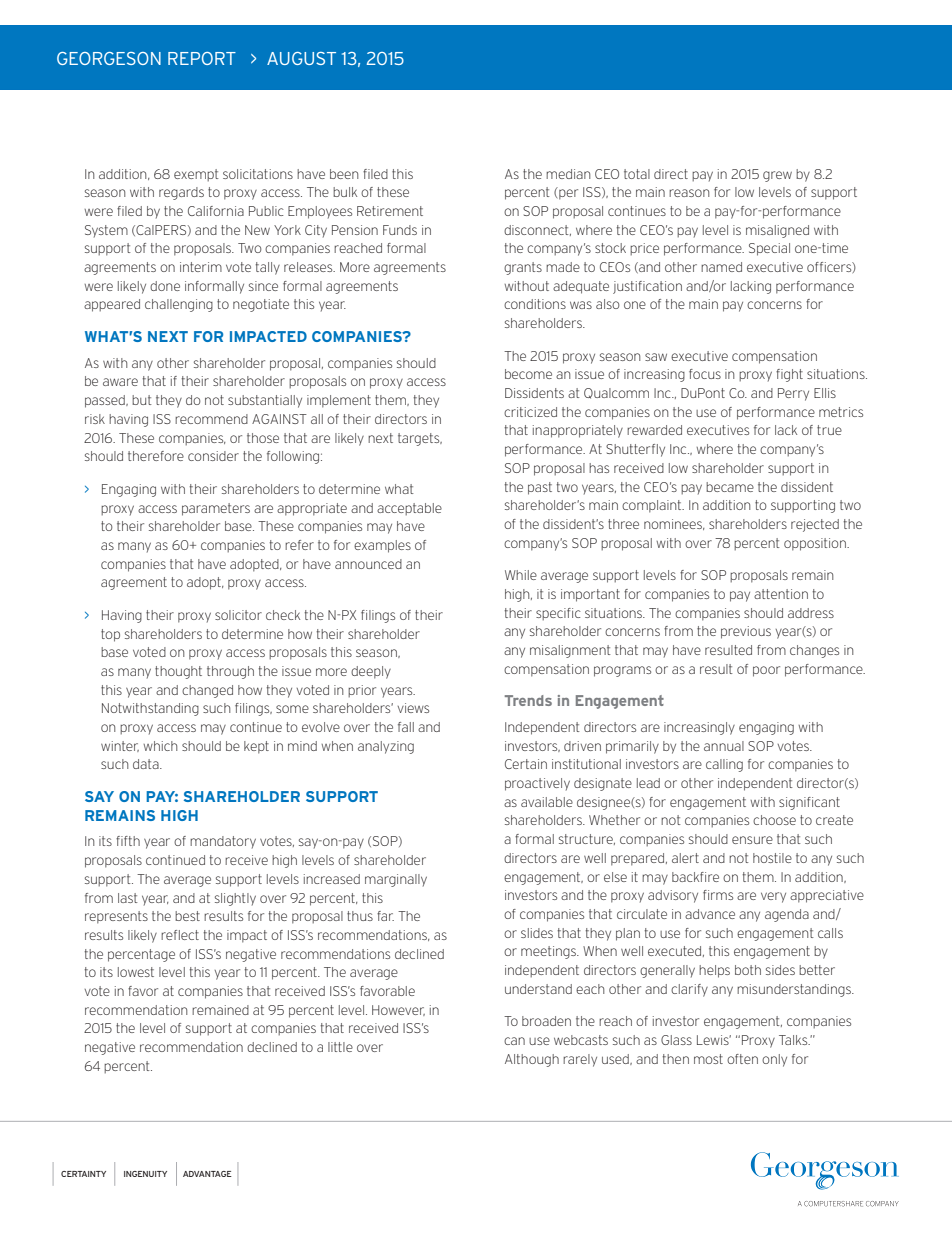  Describe the element at coordinates (207, 1174) in the image. I see `advantage` at that location.
